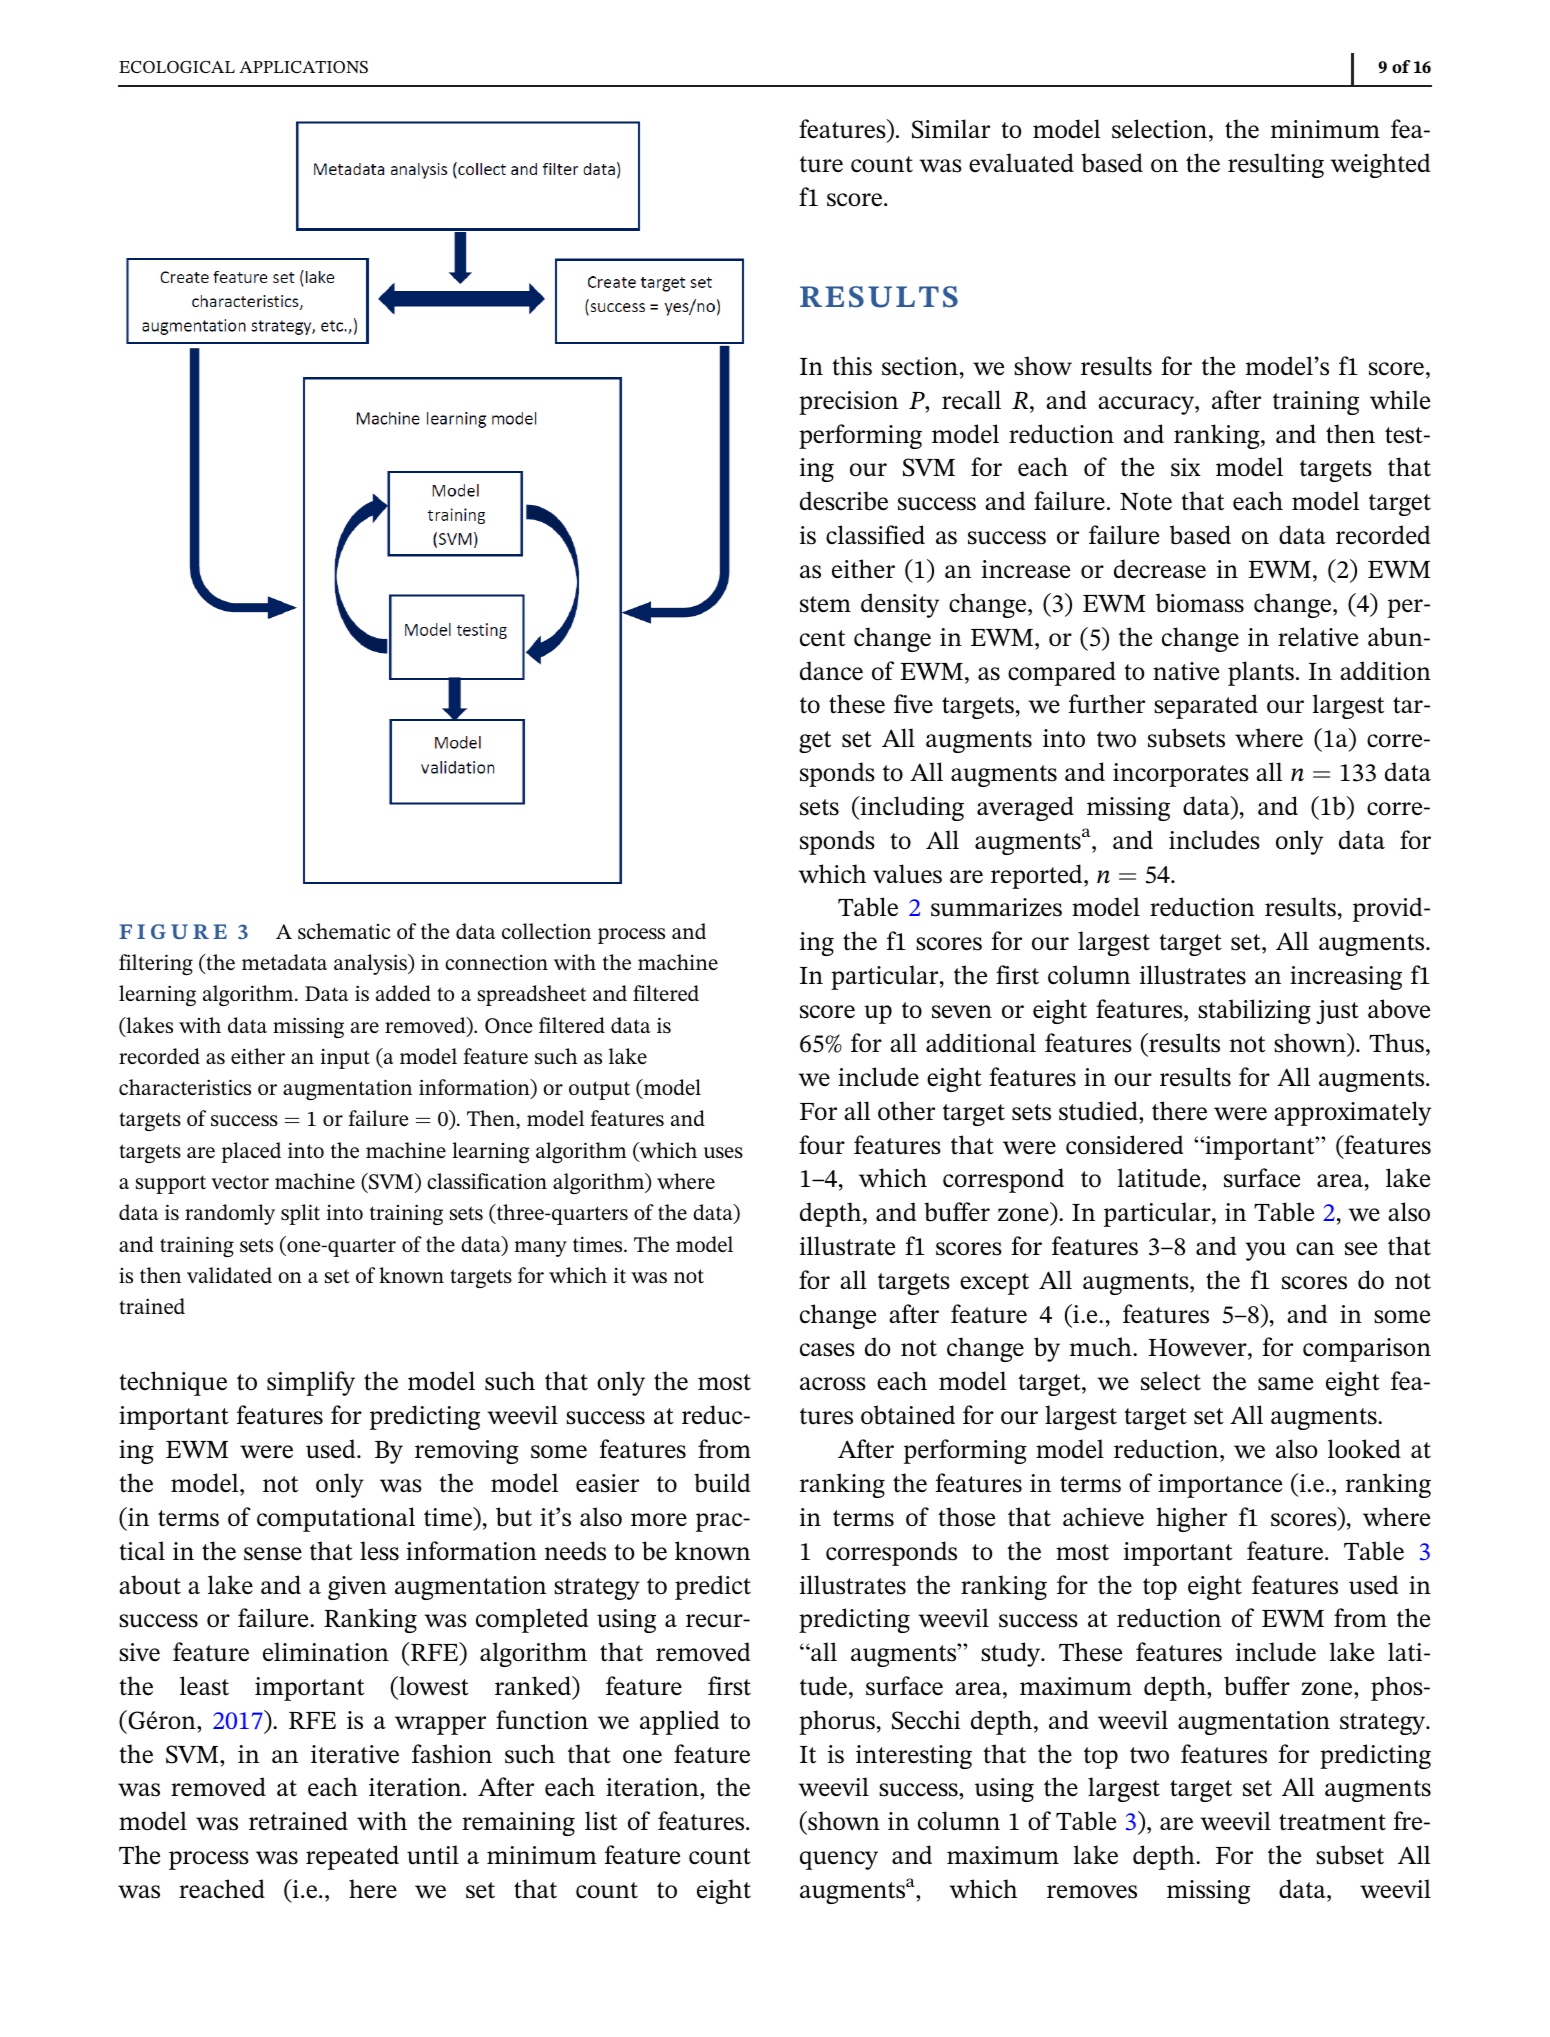 This page has height=2037, width=1550. I want to click on analysis, so click(371, 964).
